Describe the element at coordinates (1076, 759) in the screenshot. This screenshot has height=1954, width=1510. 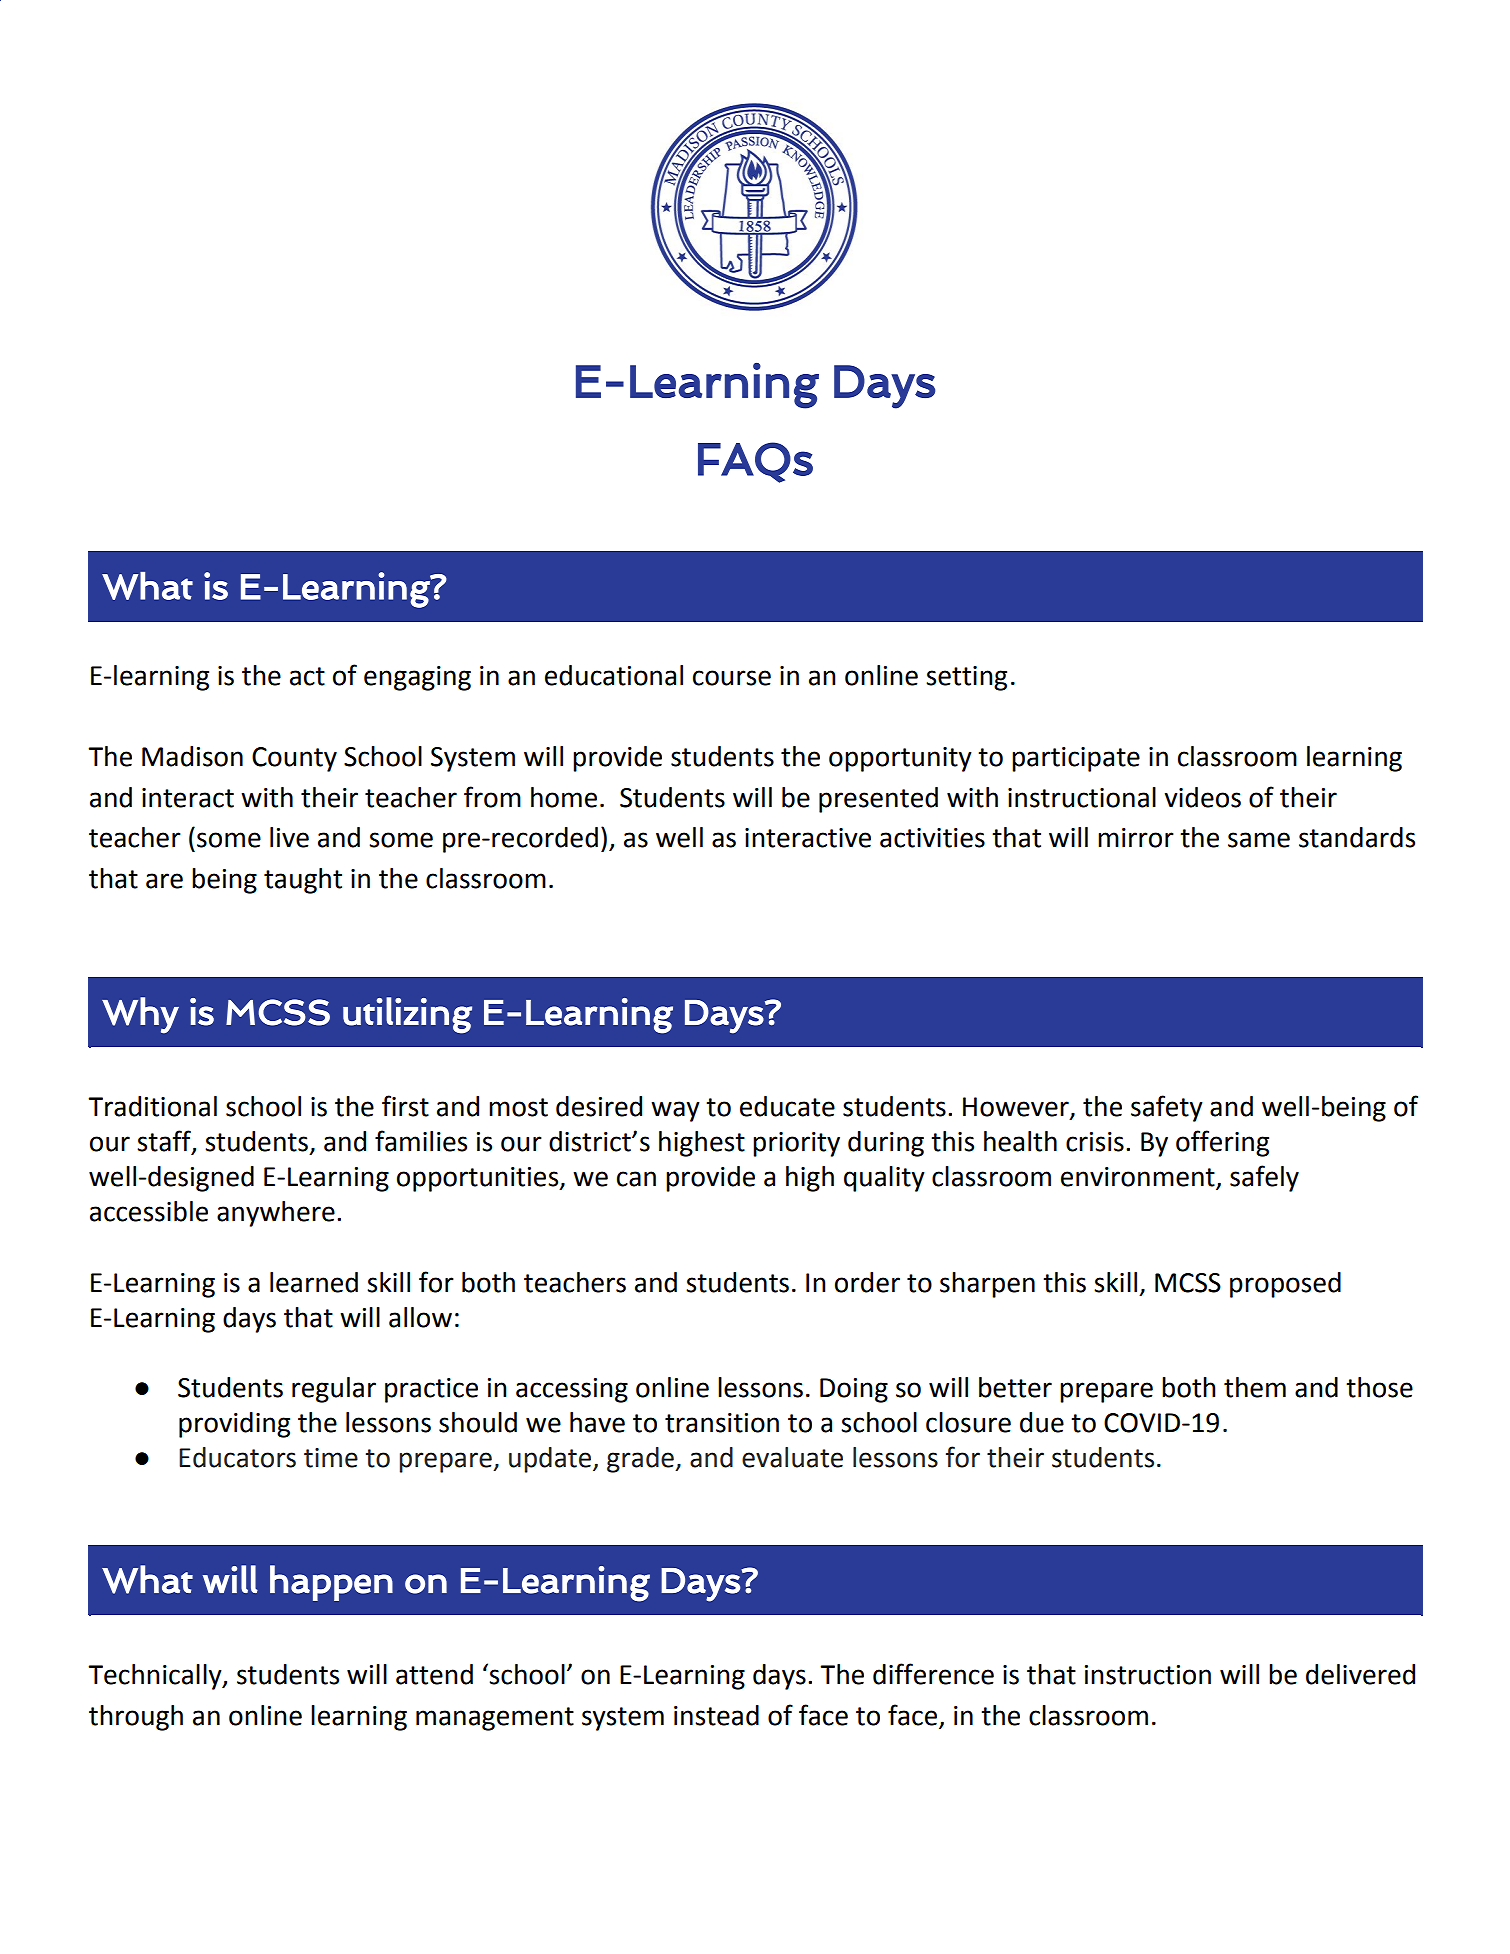
I see `participate` at that location.
